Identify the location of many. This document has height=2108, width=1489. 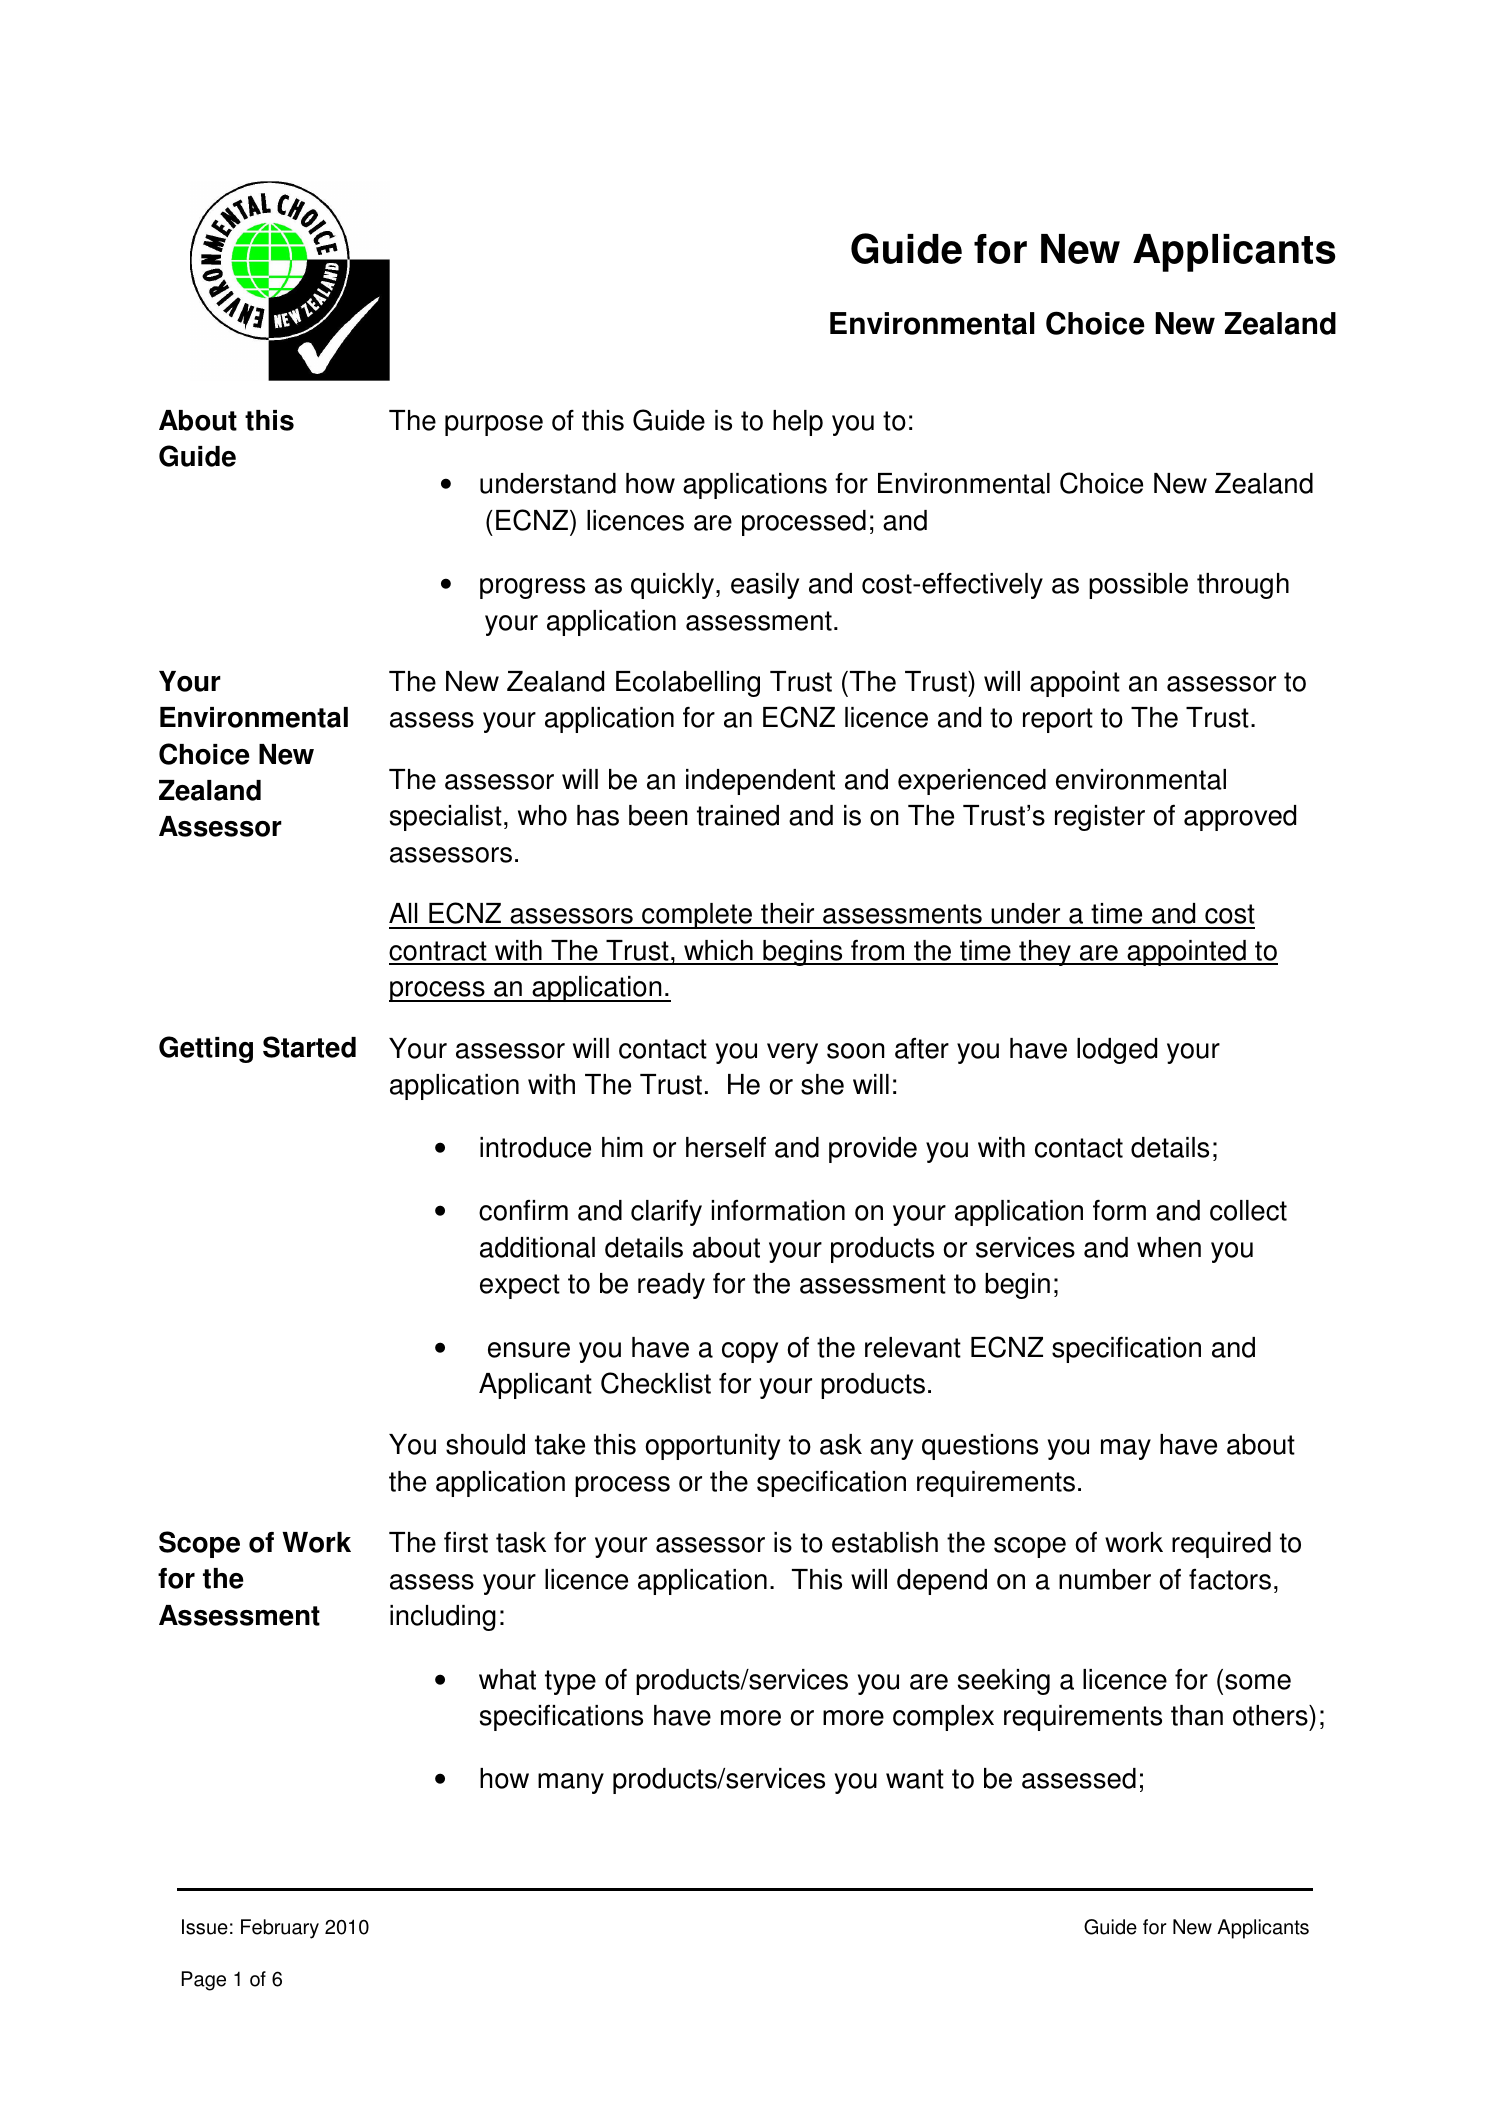
(571, 1783).
